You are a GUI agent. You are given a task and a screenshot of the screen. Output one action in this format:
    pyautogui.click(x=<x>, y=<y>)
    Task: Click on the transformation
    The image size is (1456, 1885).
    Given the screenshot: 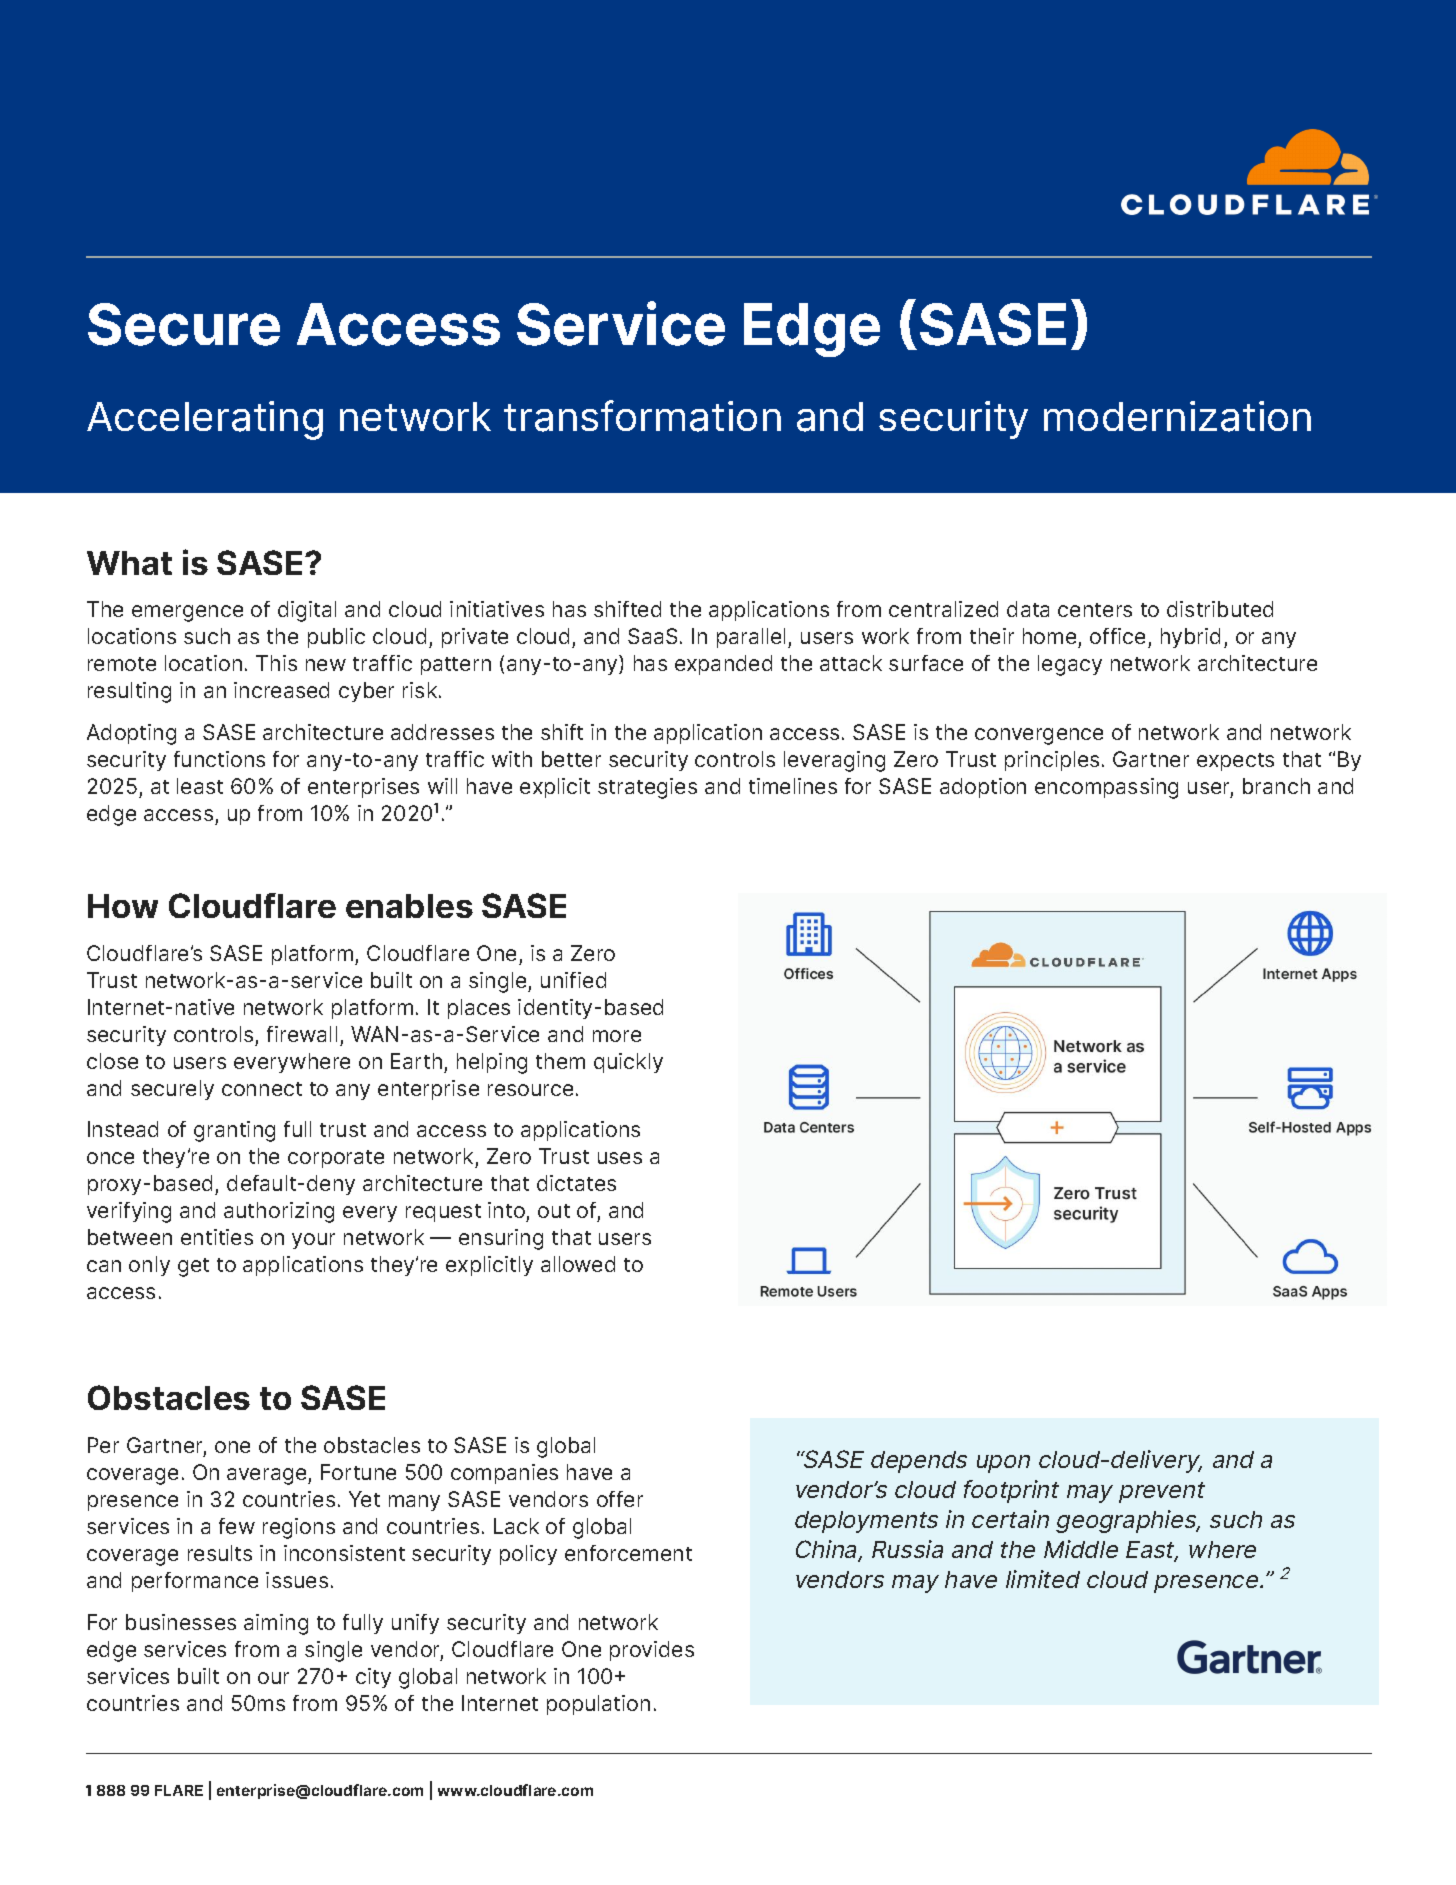 What is the action you would take?
    pyautogui.click(x=642, y=416)
